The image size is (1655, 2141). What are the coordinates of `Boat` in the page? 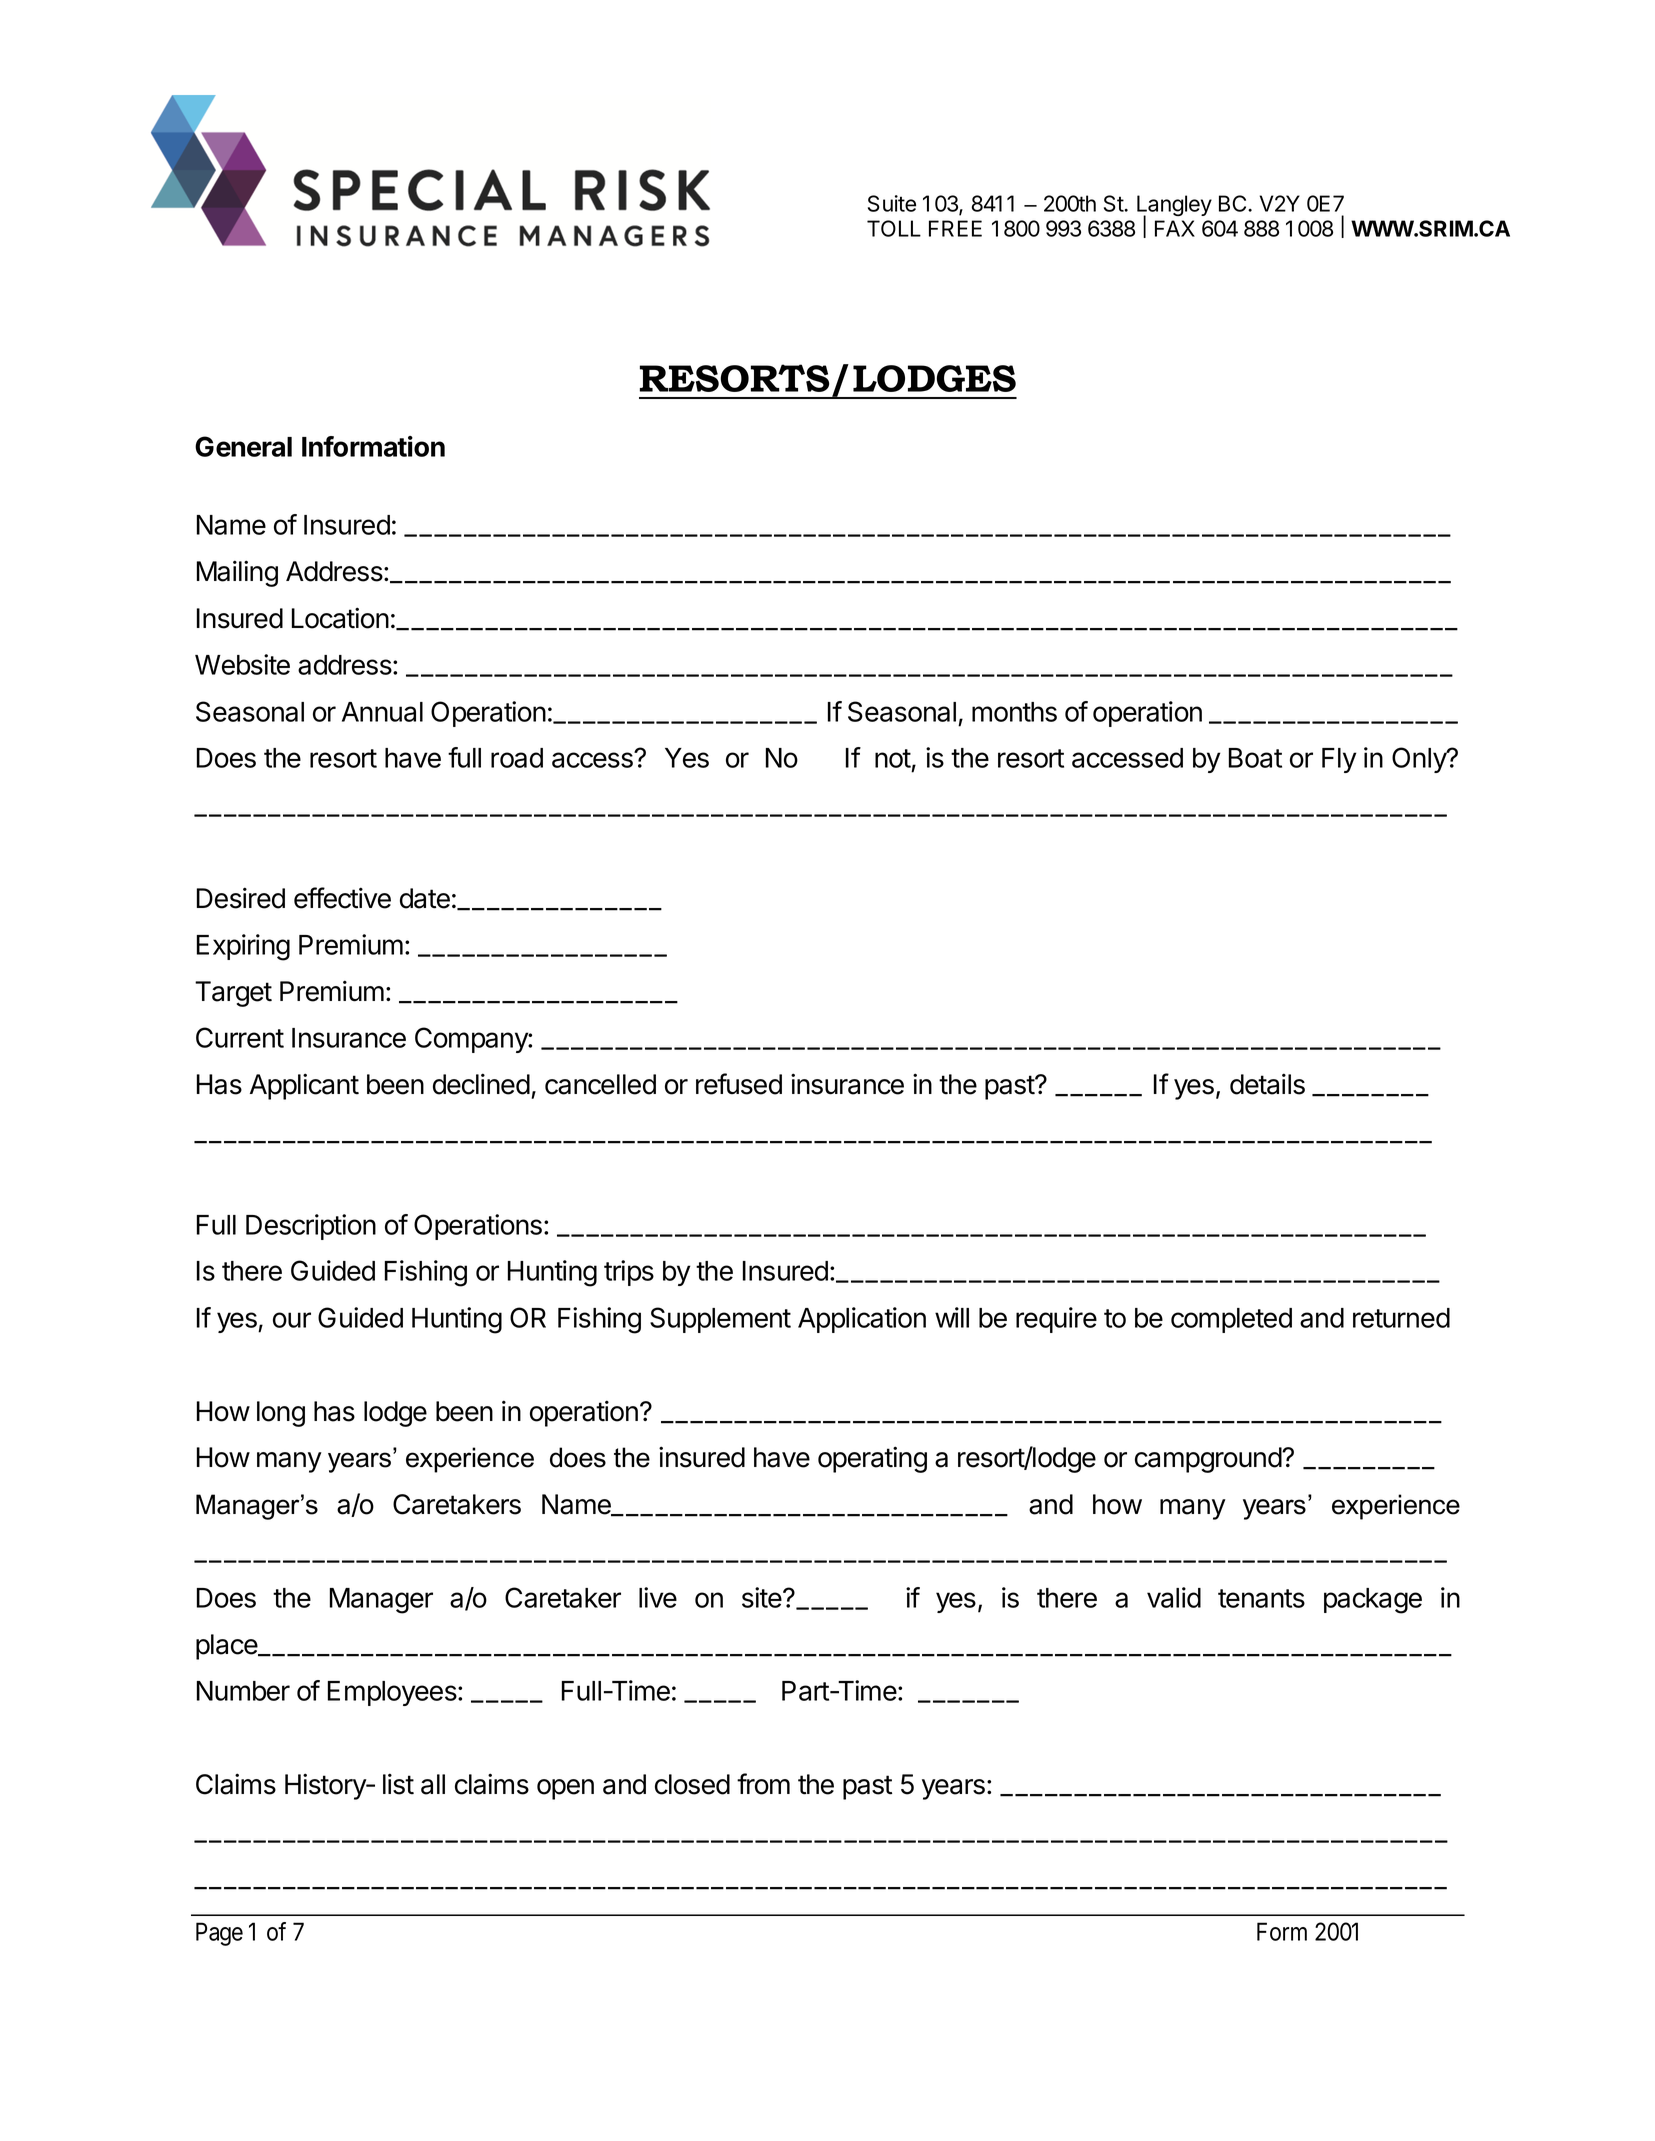 It's located at (1255, 758).
